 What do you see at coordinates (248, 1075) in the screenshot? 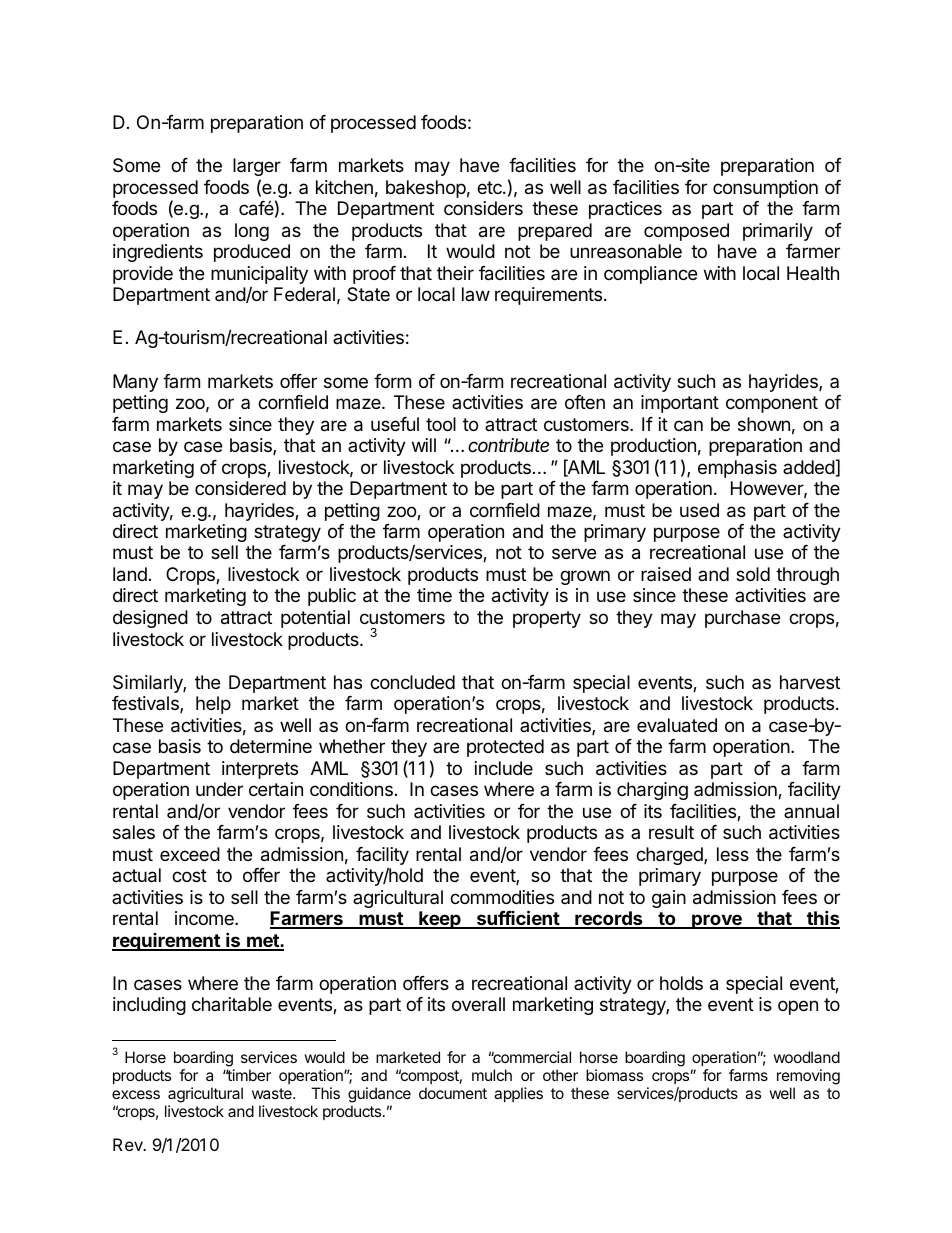
I see `timber` at bounding box center [248, 1075].
